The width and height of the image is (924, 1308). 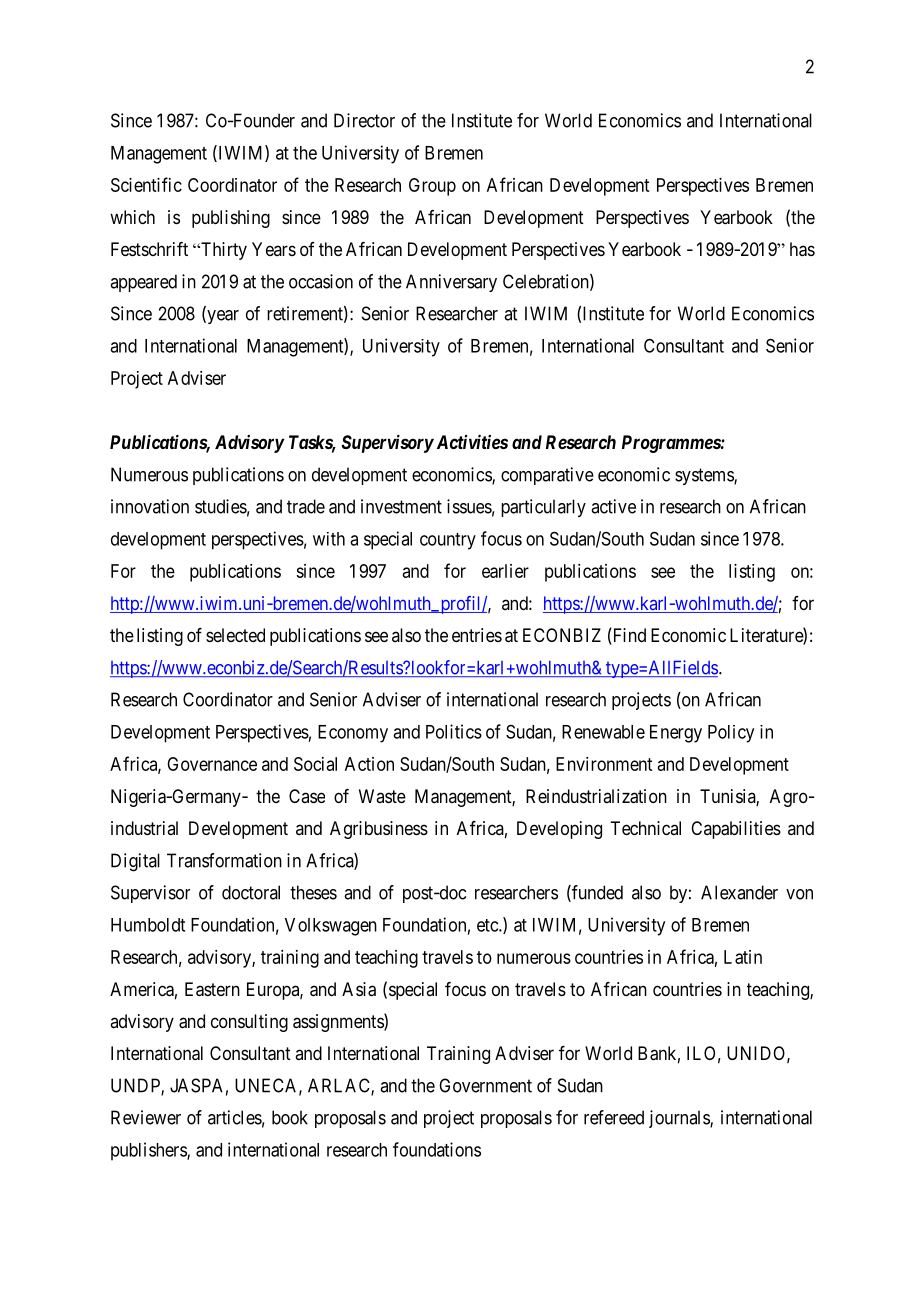 I want to click on Waste, so click(x=382, y=796).
